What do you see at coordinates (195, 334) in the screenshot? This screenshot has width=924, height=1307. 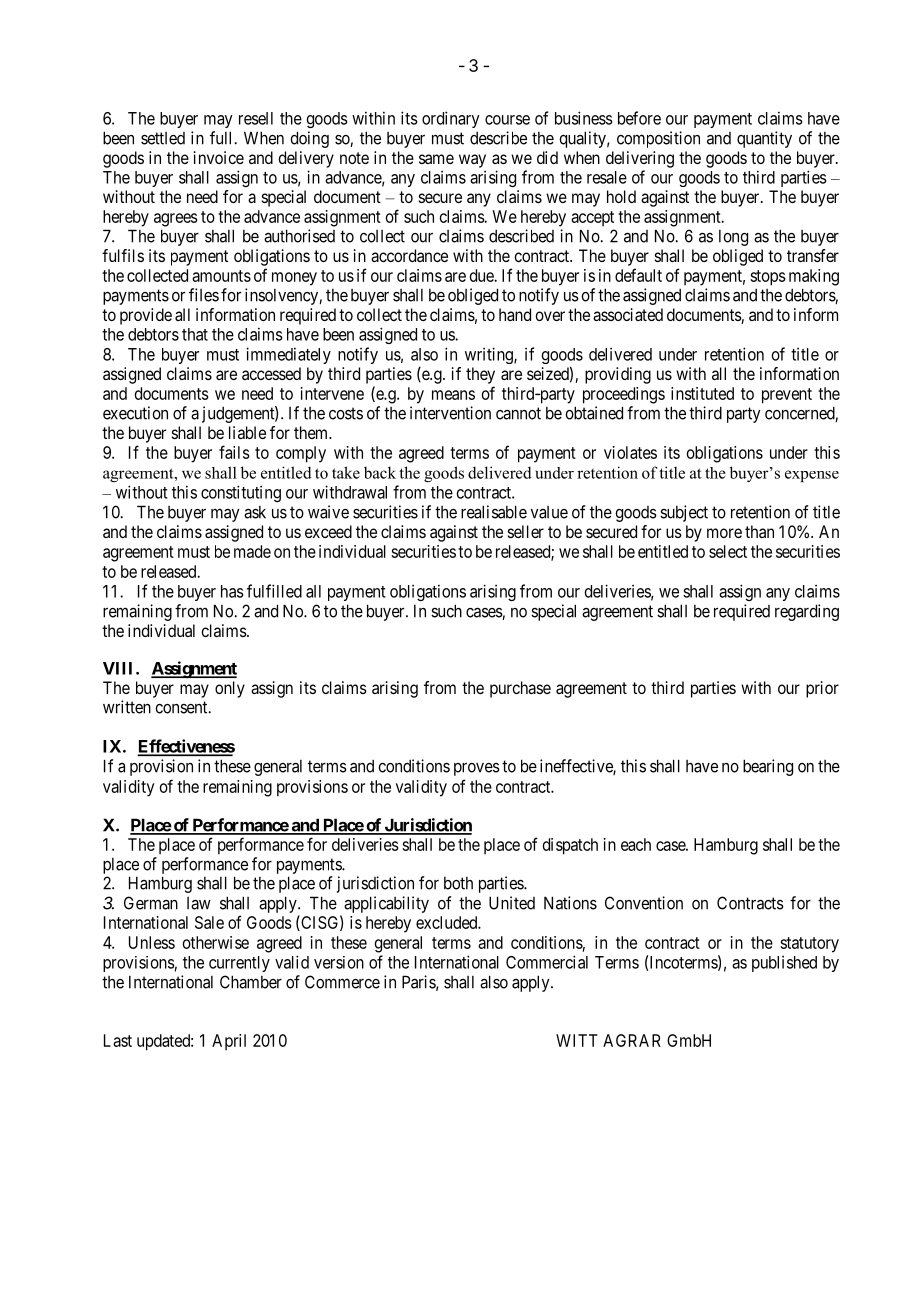 I see `that` at bounding box center [195, 334].
